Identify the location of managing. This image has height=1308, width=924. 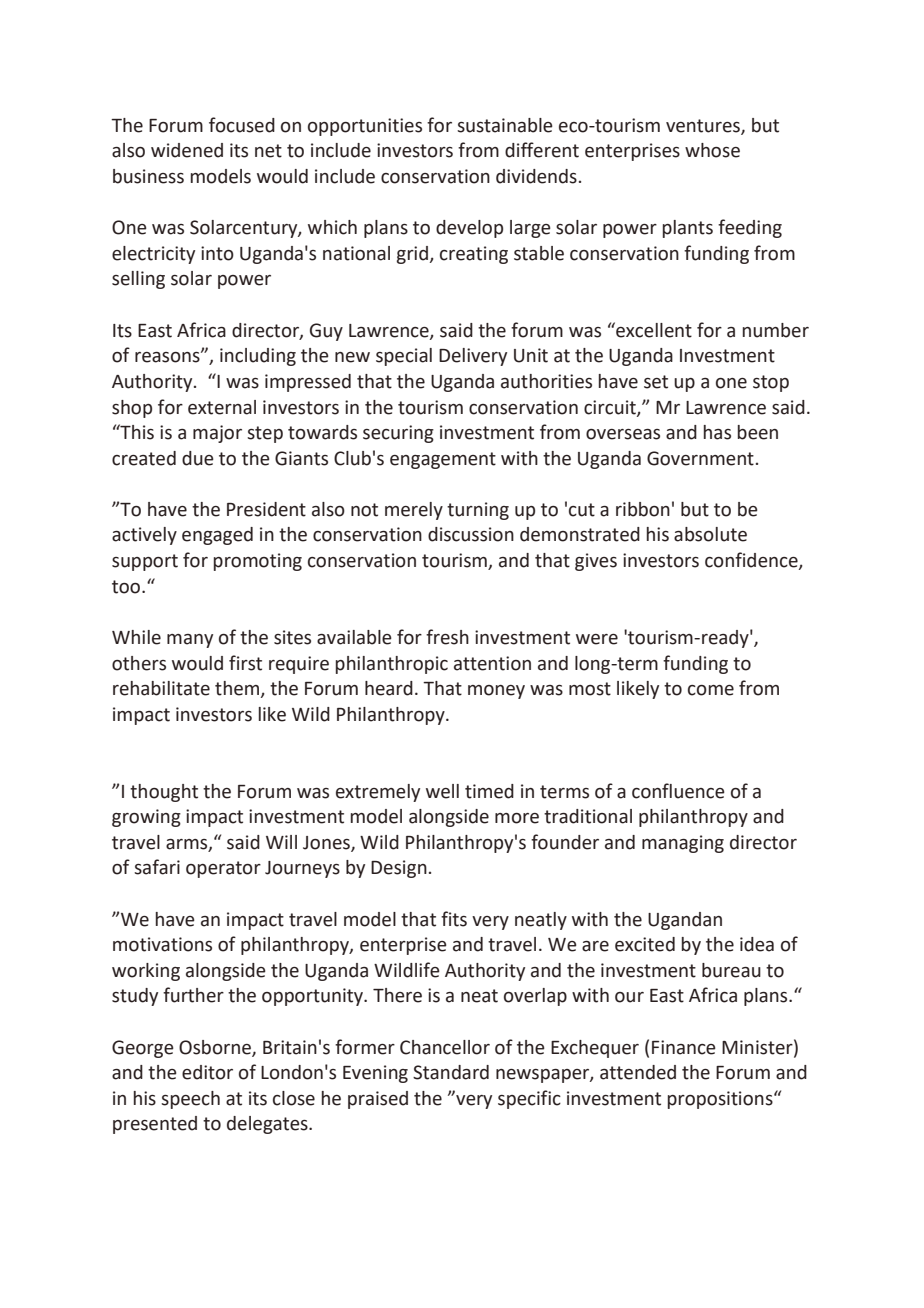
(683, 844).
